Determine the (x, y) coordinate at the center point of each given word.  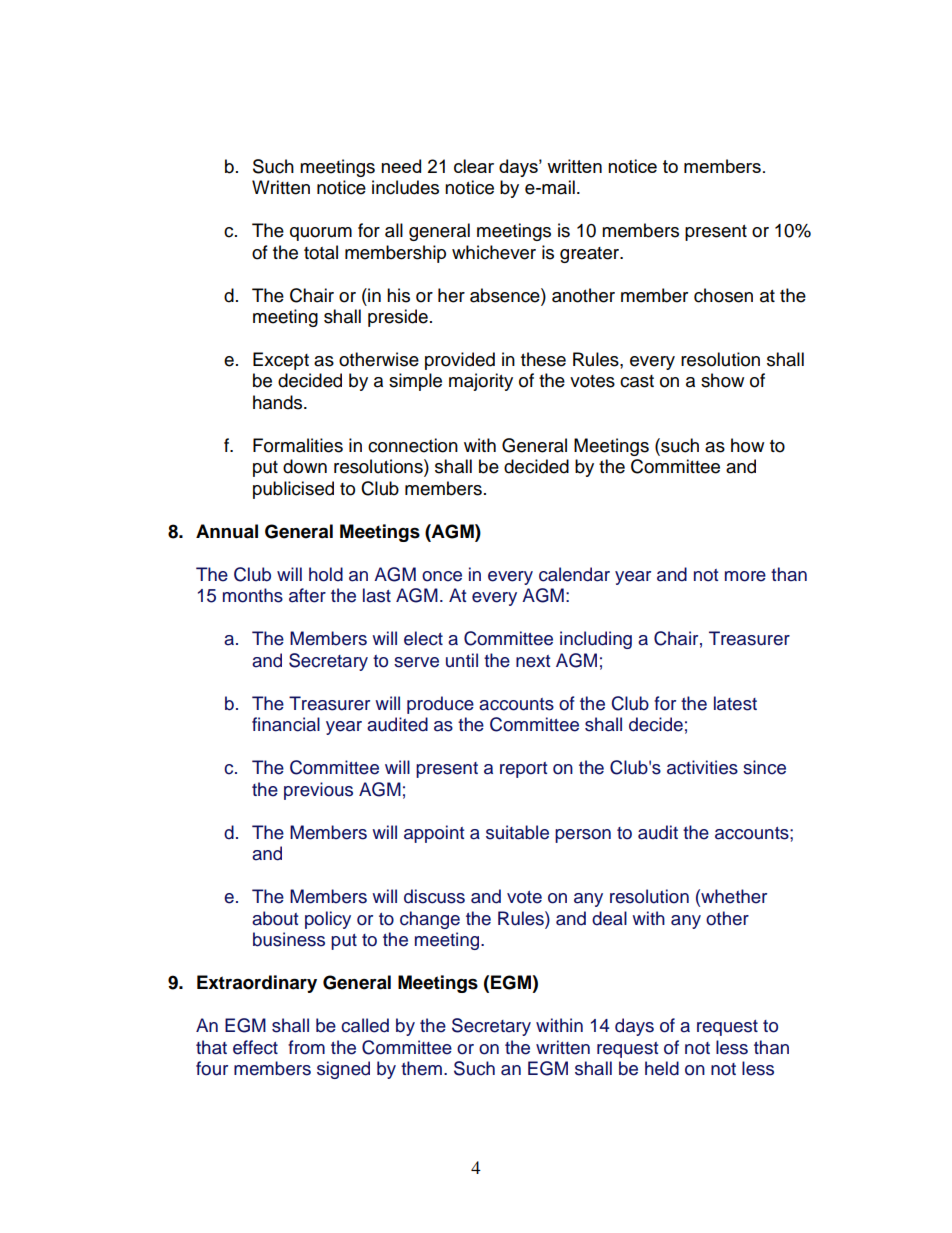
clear (474, 166)
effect (255, 1047)
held (662, 1068)
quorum (321, 234)
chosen (723, 295)
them (421, 1068)
